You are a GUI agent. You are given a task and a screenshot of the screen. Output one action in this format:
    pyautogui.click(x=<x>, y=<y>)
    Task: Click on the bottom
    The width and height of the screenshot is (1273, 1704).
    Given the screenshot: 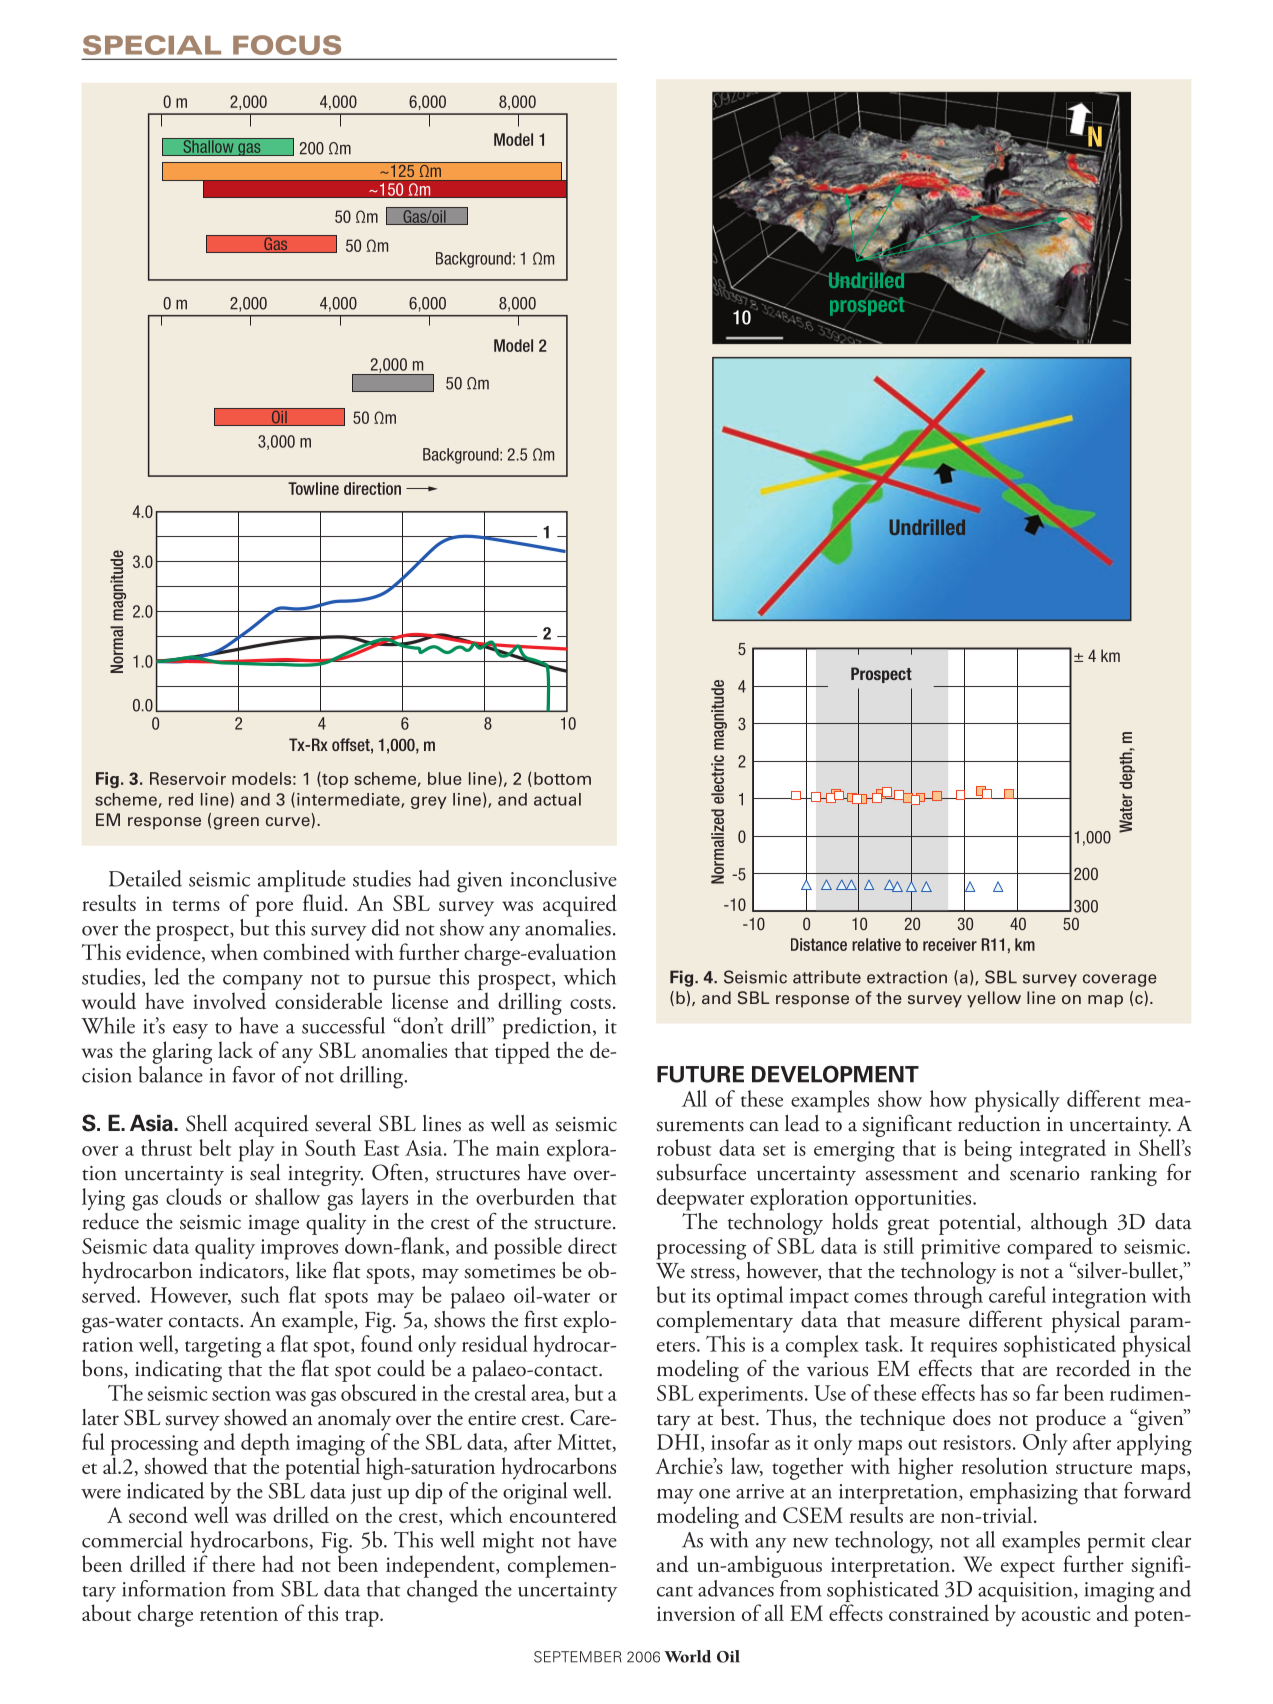 What is the action you would take?
    pyautogui.click(x=562, y=778)
